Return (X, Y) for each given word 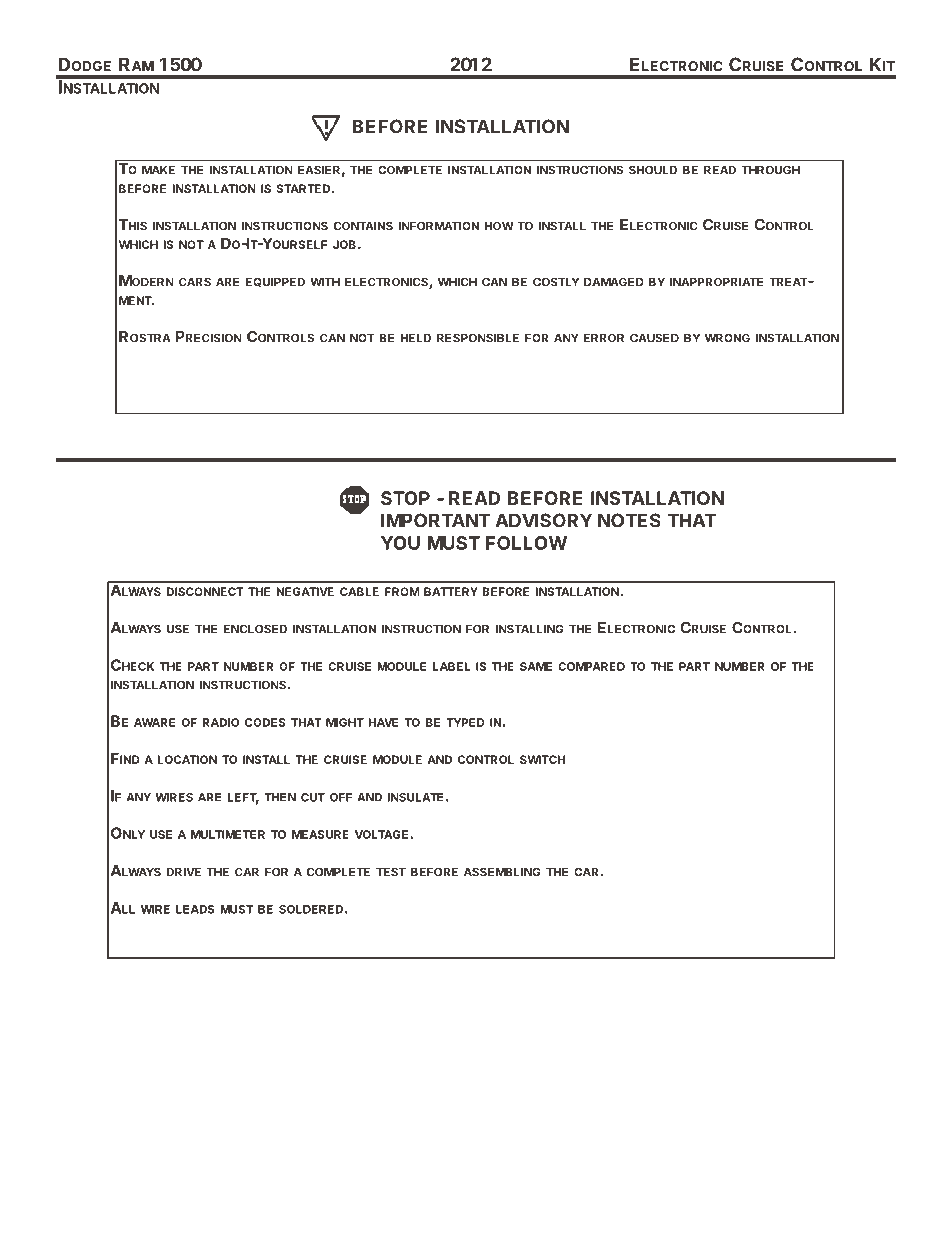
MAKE (158, 169)
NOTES (629, 520)
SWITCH (542, 759)
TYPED (465, 722)
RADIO (221, 722)
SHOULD (653, 170)
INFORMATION (438, 226)
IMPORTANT (436, 520)
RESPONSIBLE (478, 338)
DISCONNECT (205, 591)
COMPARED (591, 666)
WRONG (727, 338)
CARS (195, 282)
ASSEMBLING (502, 872)
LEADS (195, 909)
